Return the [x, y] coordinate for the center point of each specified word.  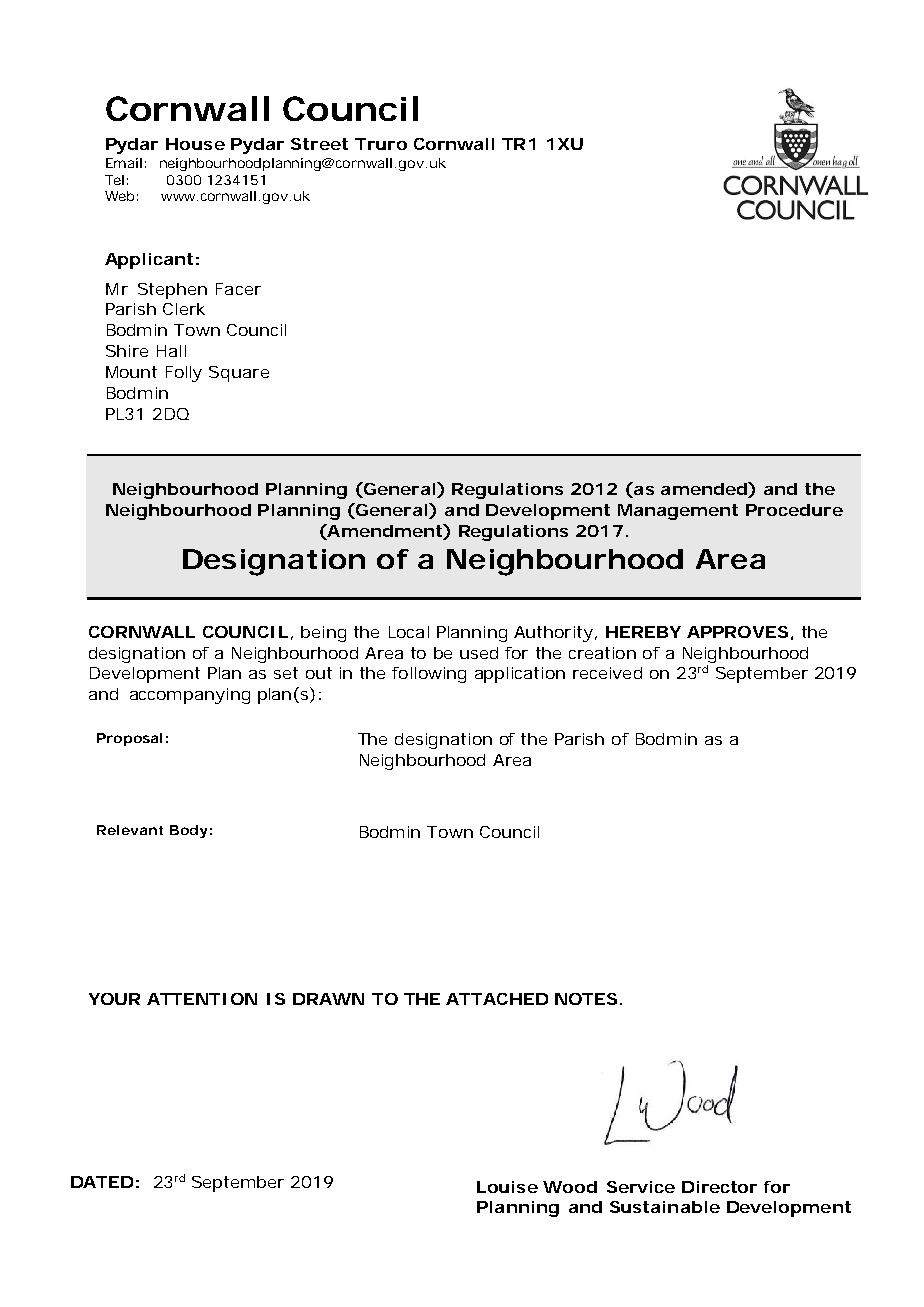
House [195, 144]
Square [239, 374]
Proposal [129, 739]
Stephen [172, 291]
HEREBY [643, 632]
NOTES [588, 999]
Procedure [794, 510]
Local [409, 632]
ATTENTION [202, 999]
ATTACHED [497, 999]
